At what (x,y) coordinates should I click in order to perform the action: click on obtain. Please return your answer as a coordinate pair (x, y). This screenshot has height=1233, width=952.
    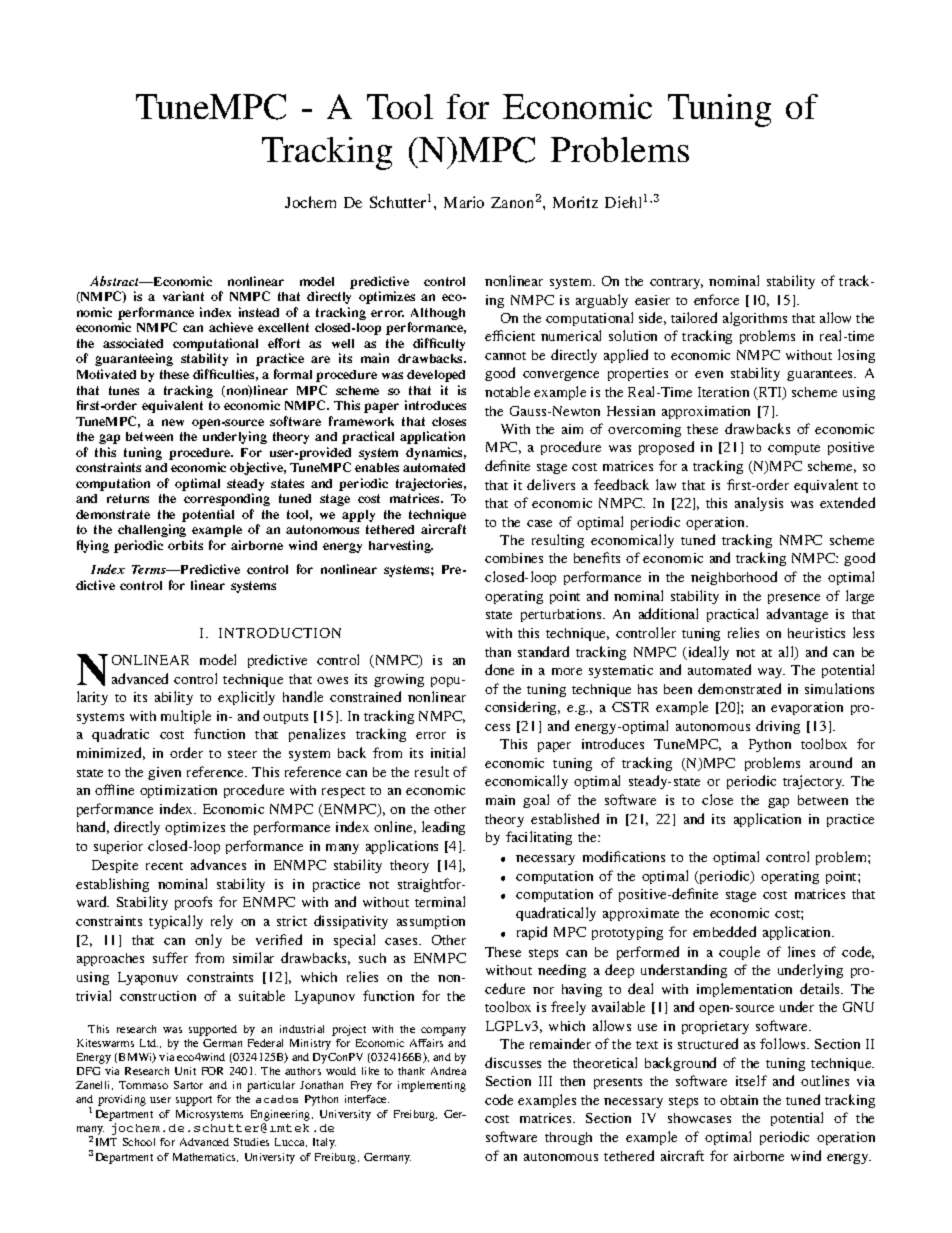
    Looking at the image, I should click on (739, 1100).
